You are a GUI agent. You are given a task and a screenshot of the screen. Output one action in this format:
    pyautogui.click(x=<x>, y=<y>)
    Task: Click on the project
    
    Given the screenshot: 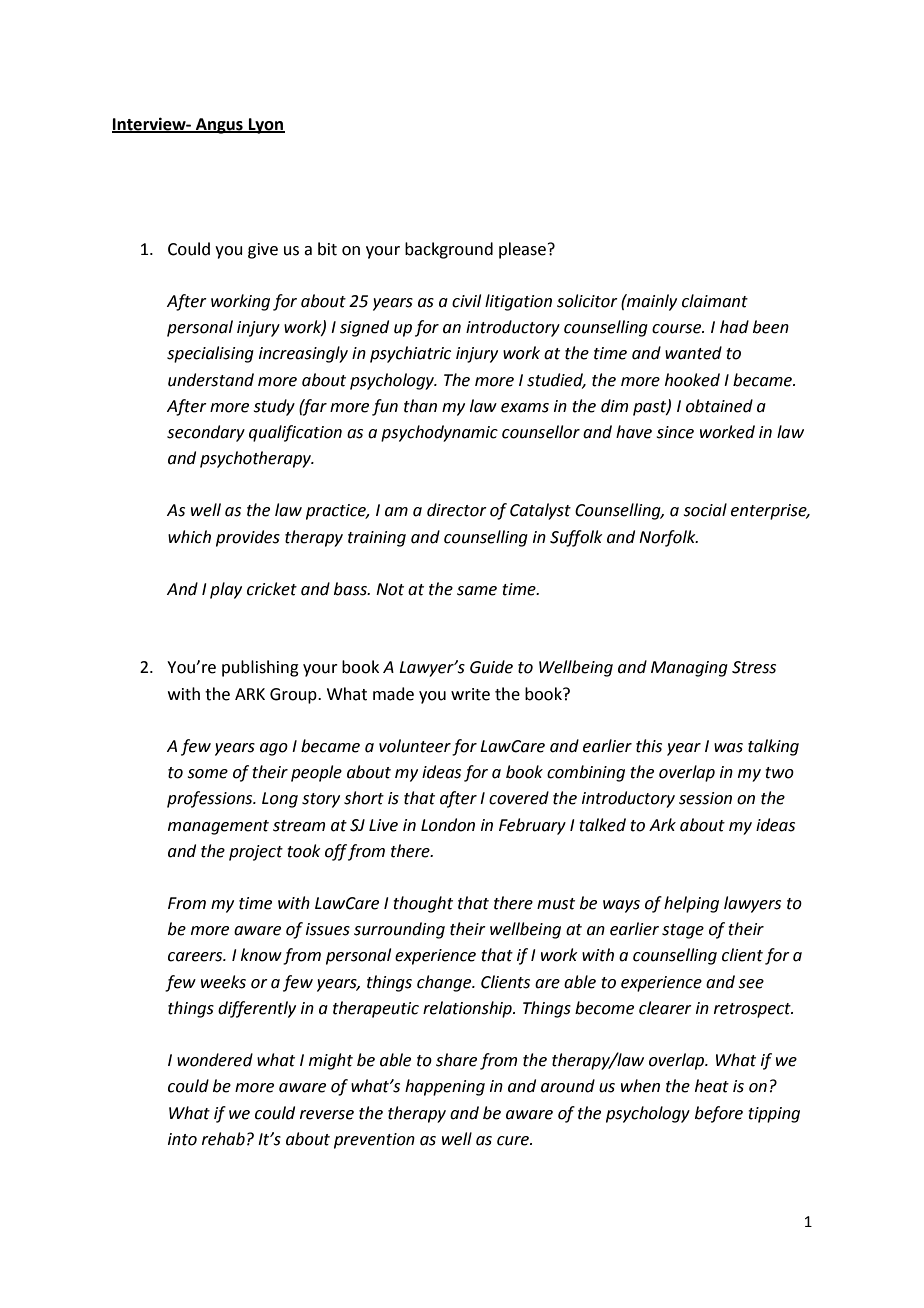 What is the action you would take?
    pyautogui.click(x=256, y=853)
